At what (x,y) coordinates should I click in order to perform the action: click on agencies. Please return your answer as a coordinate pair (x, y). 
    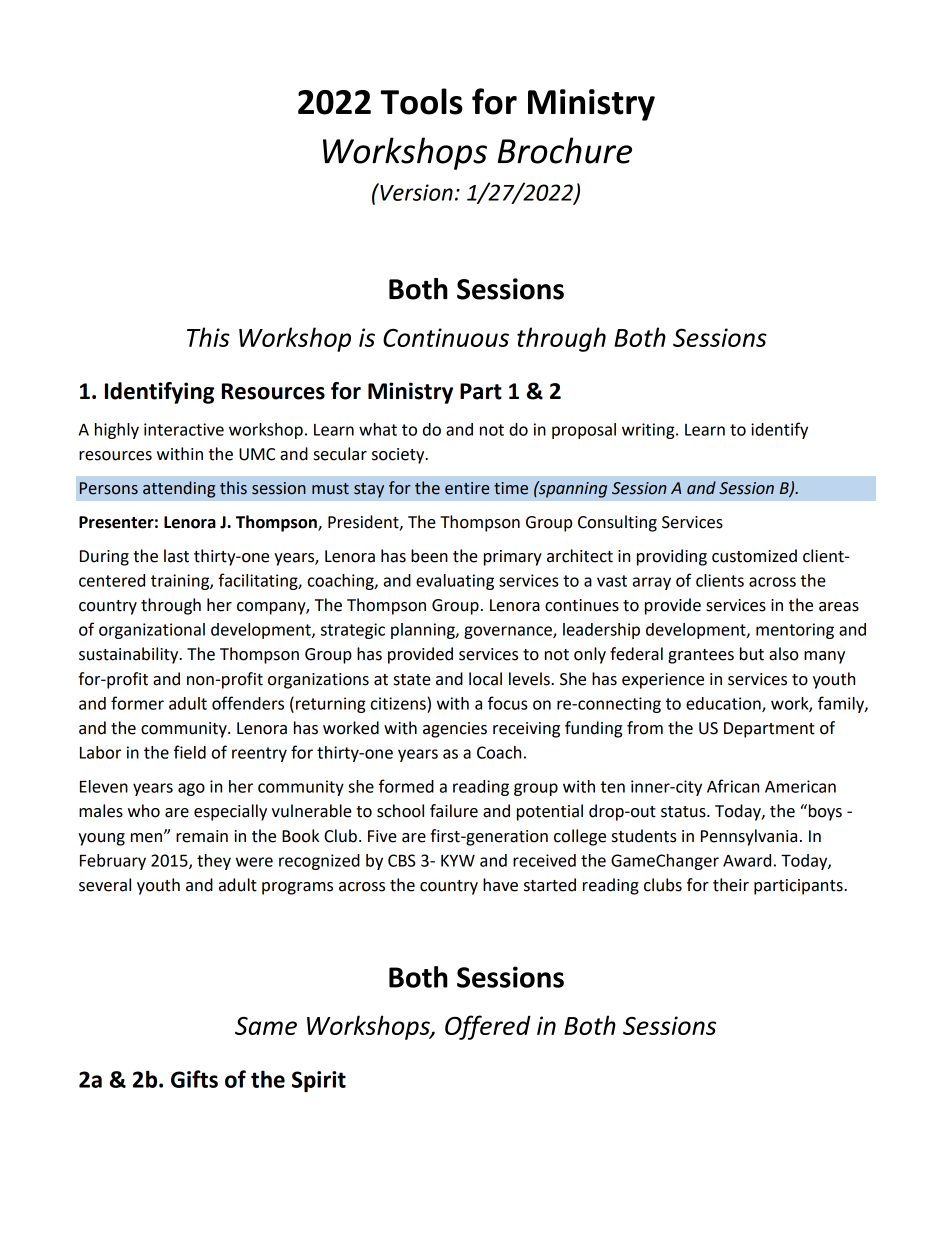
    Looking at the image, I should click on (455, 730).
